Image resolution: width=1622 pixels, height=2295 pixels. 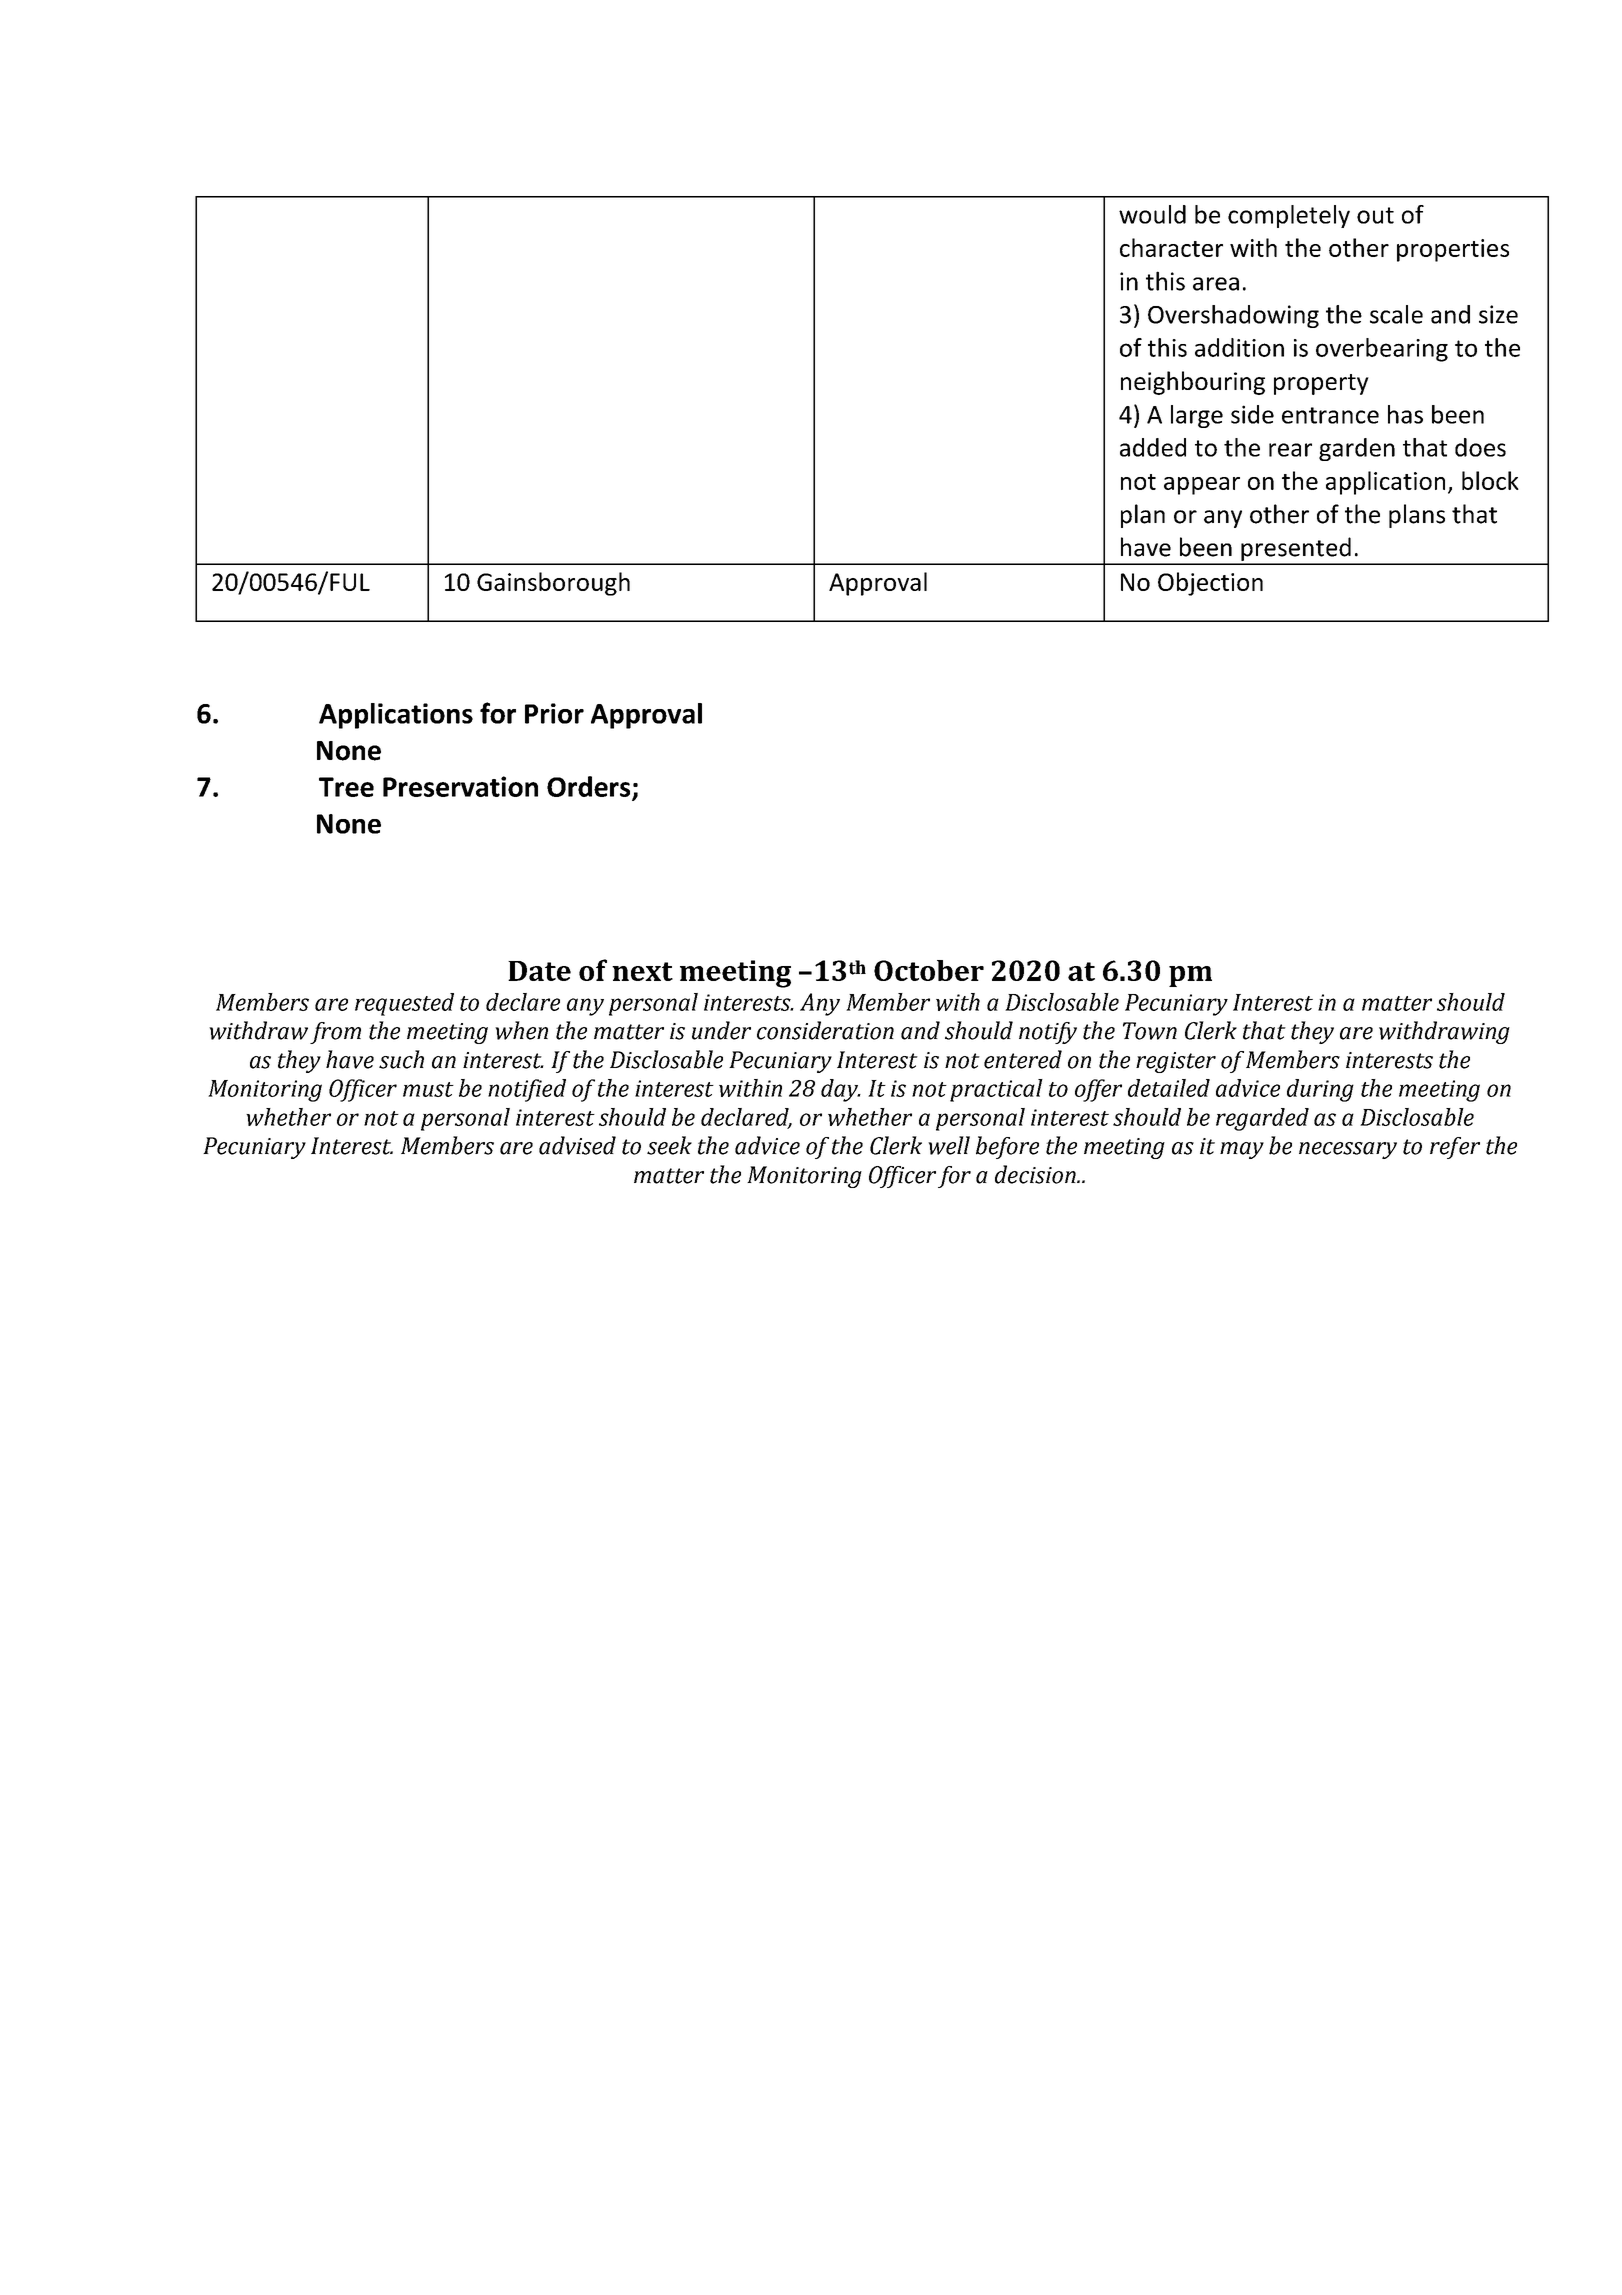 What do you see at coordinates (929, 970) in the screenshot?
I see `October` at bounding box center [929, 970].
